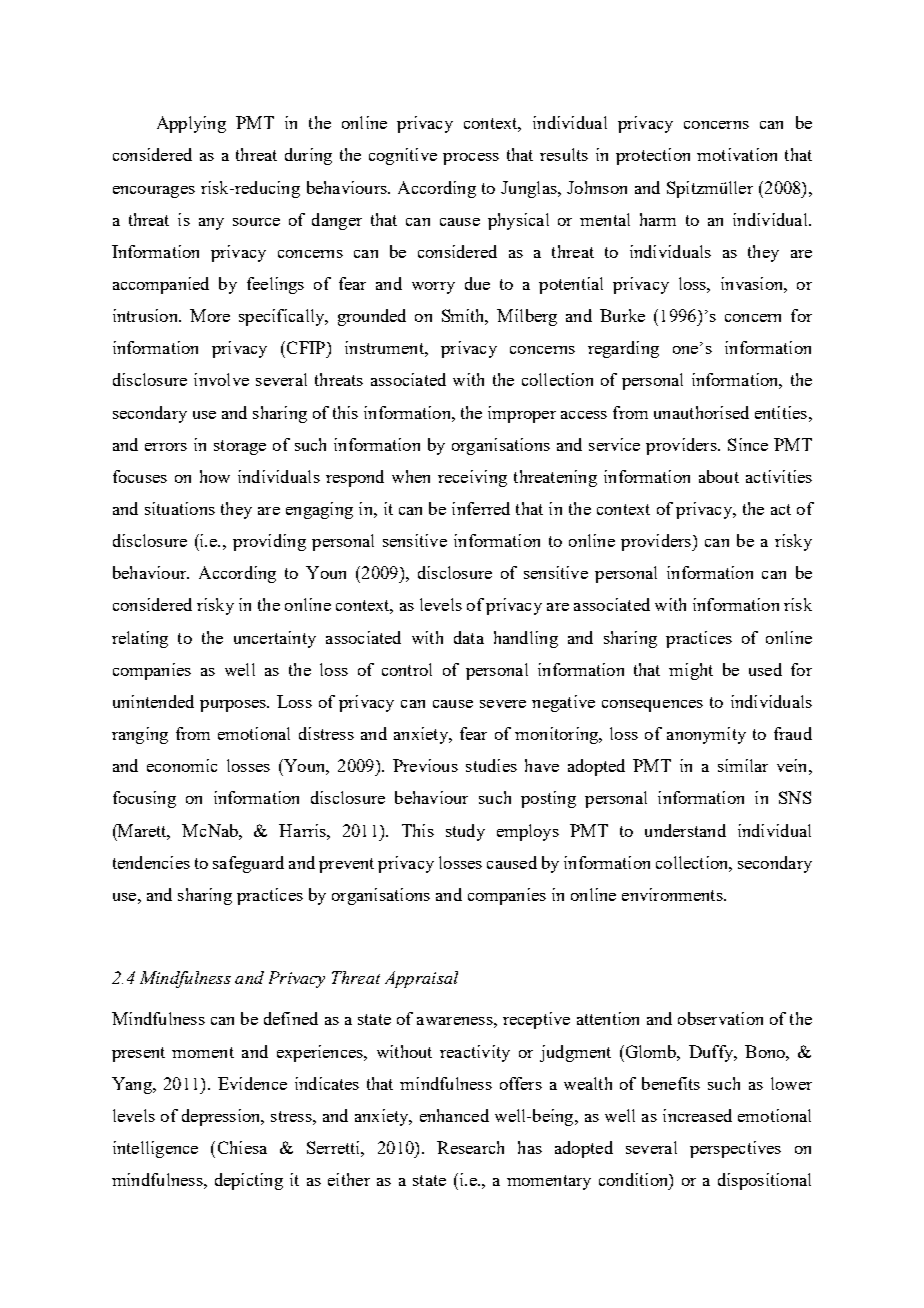  Describe the element at coordinates (465, 832) in the screenshot. I see `study` at that location.
